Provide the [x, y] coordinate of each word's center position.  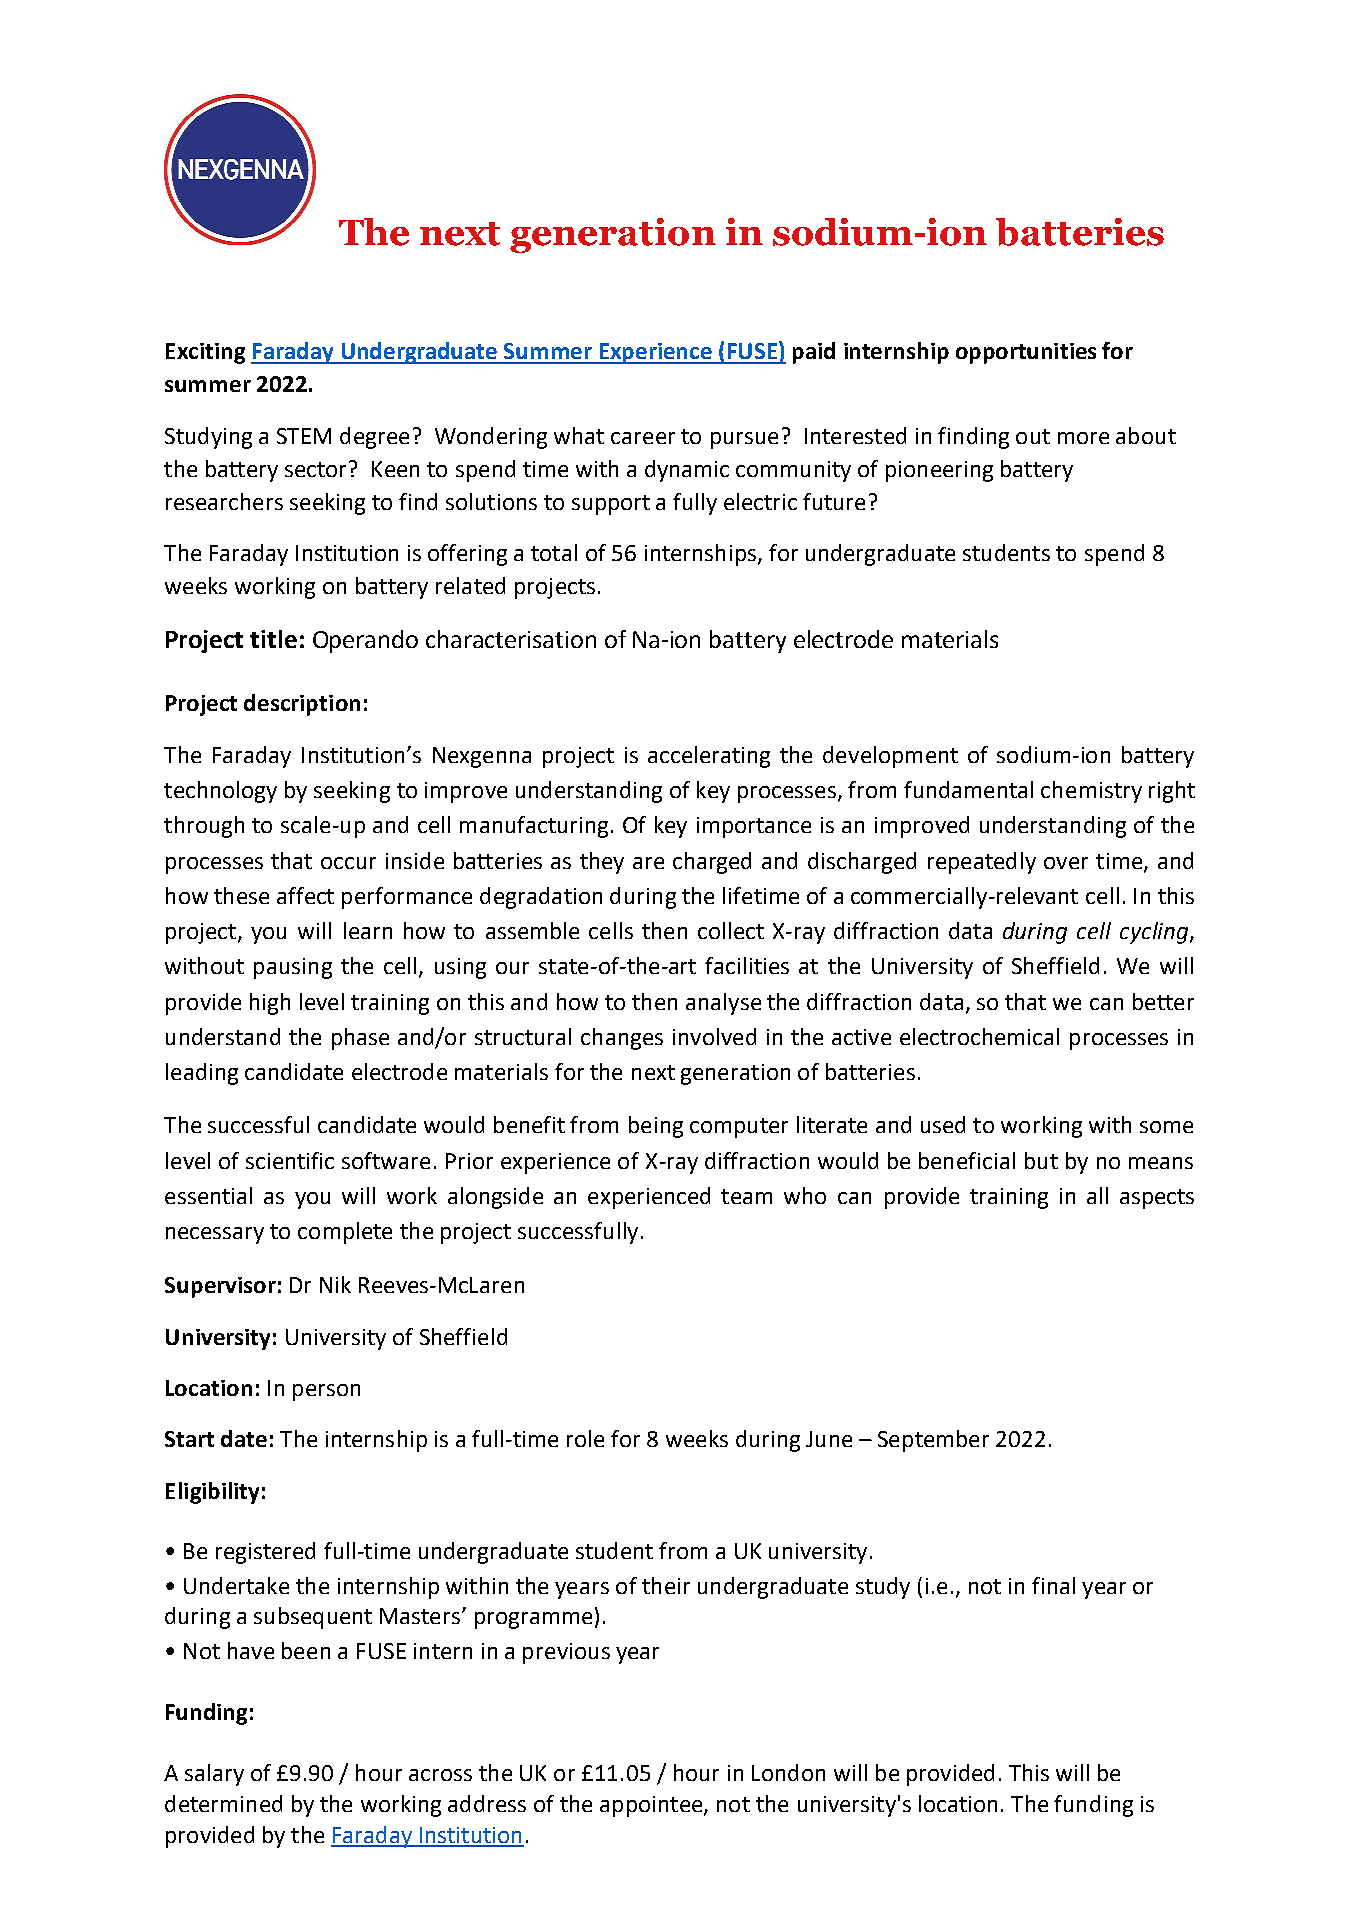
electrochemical [979, 1036]
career [643, 438]
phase [360, 1039]
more [1083, 438]
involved [714, 1036]
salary [214, 1775]
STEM [304, 436]
